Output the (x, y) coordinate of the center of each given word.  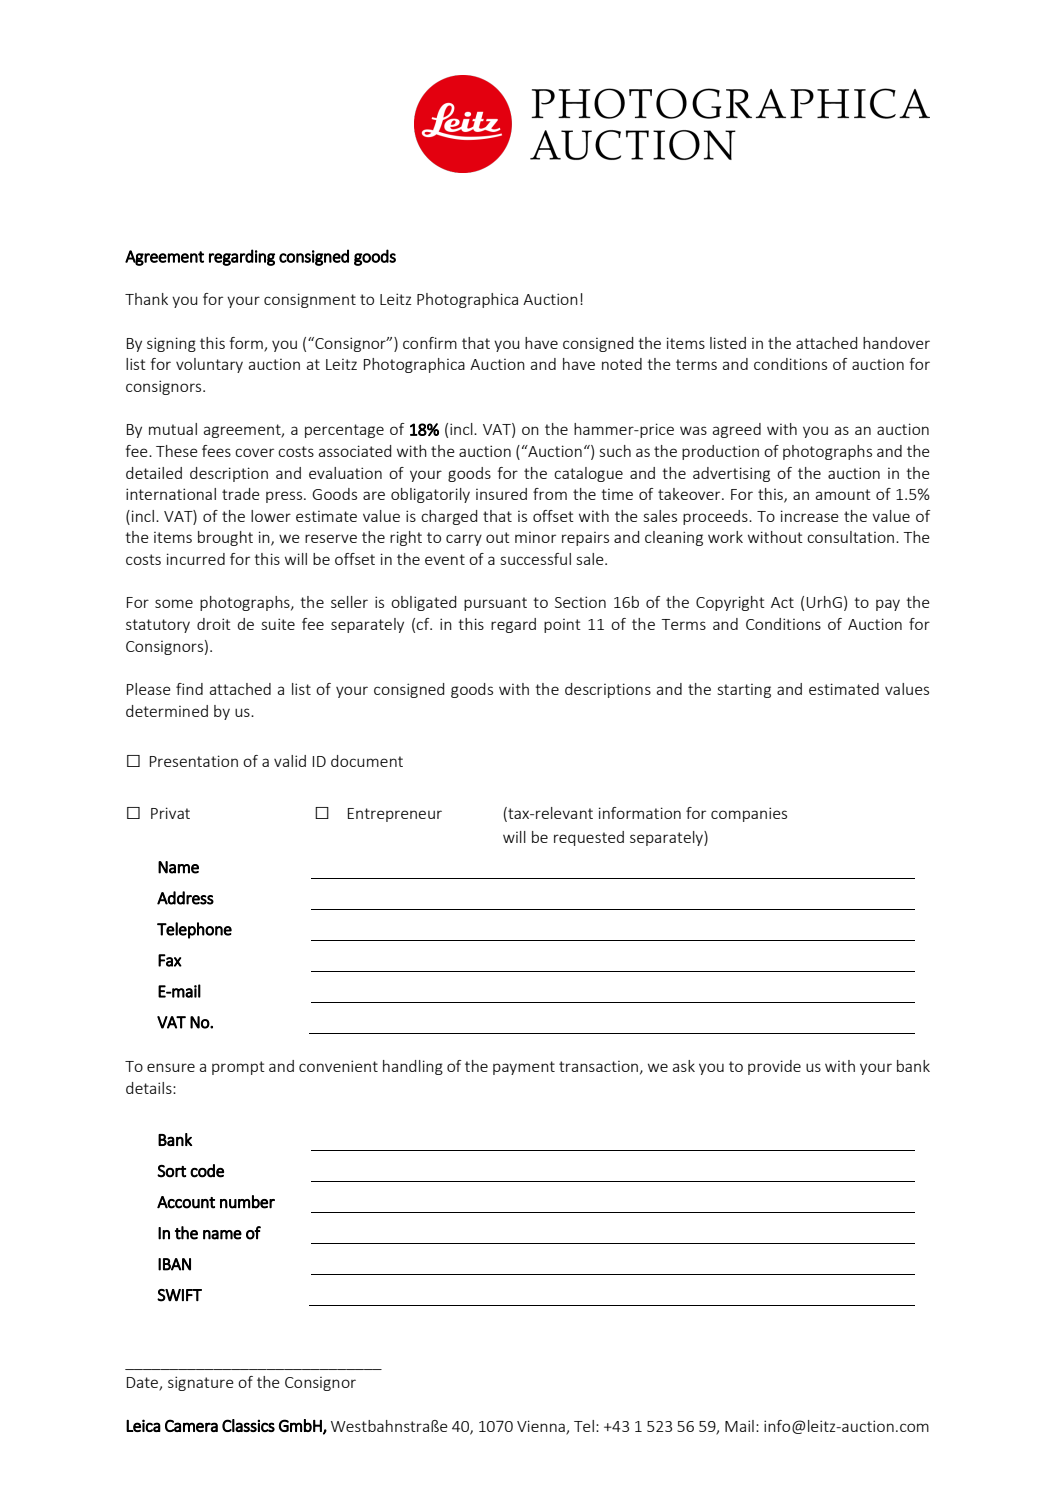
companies (749, 814)
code (207, 1171)
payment (524, 1068)
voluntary (209, 365)
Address (185, 898)
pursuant (495, 604)
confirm (430, 343)
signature (201, 1383)
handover (896, 343)
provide (774, 1067)
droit (214, 624)
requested (589, 838)
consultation (850, 537)
